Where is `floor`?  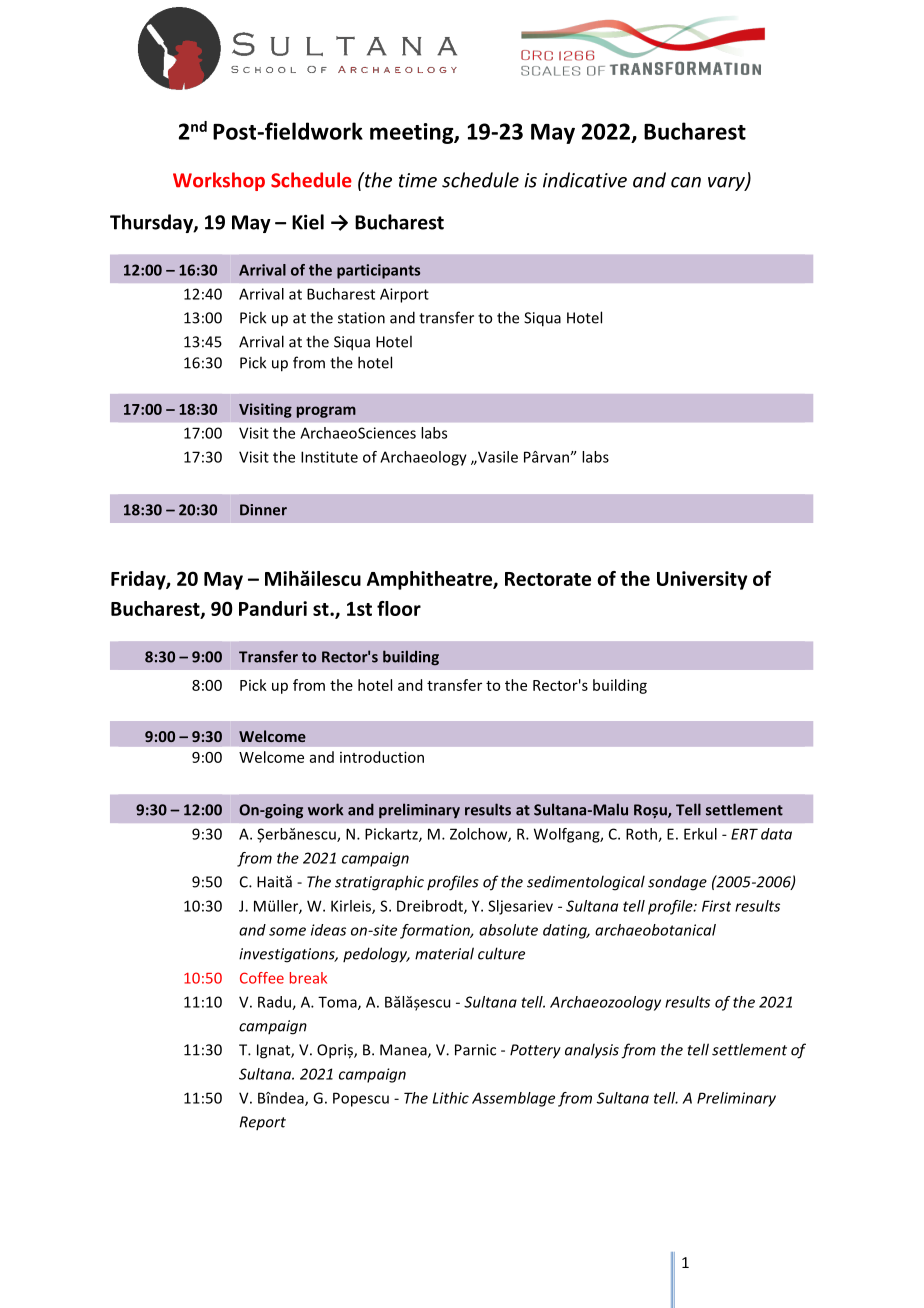
floor is located at coordinates (399, 608).
